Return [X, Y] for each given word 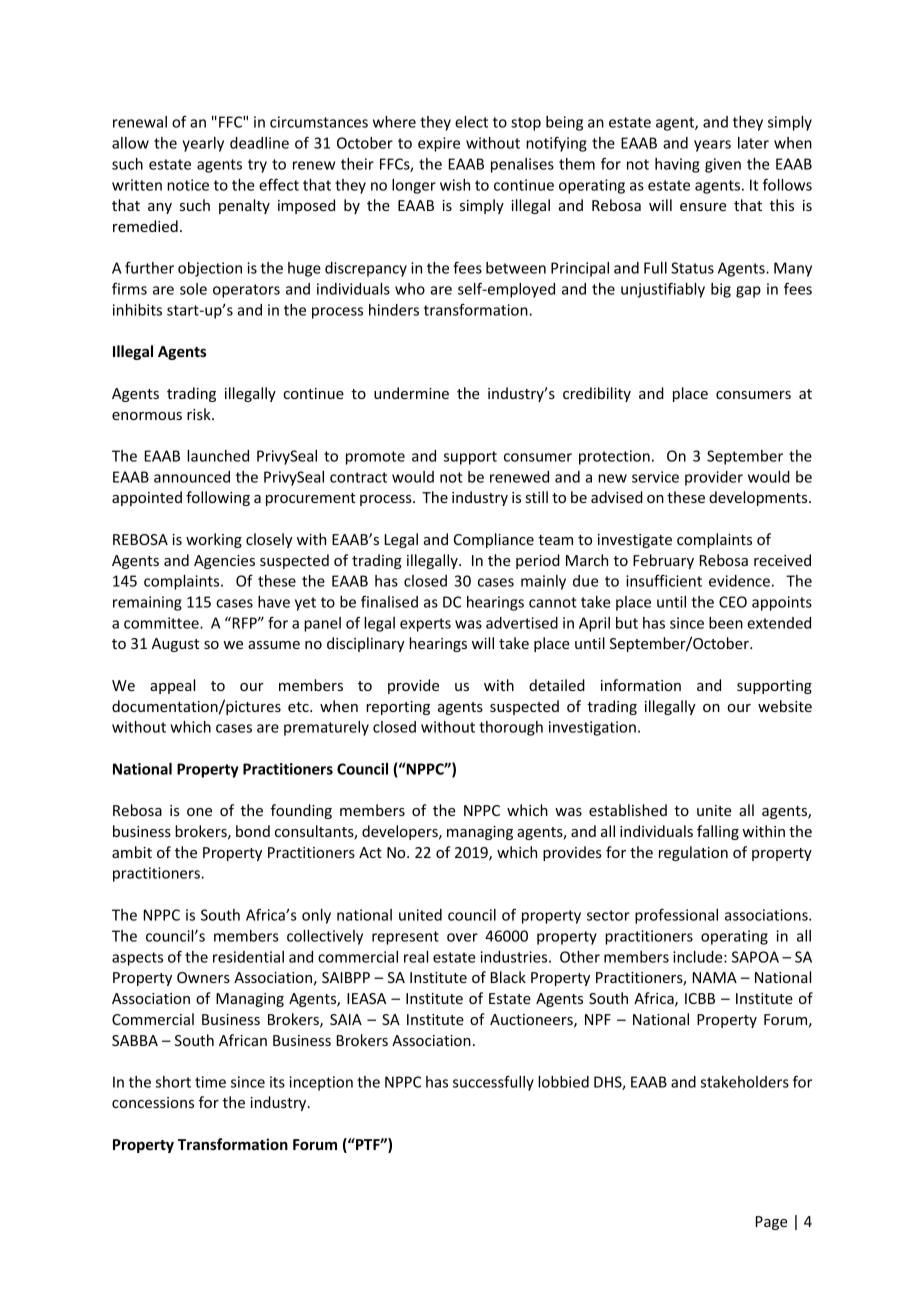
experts [425, 625]
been [726, 623]
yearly [203, 144]
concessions [153, 1102]
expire [439, 144]
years [712, 146]
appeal [172, 686]
